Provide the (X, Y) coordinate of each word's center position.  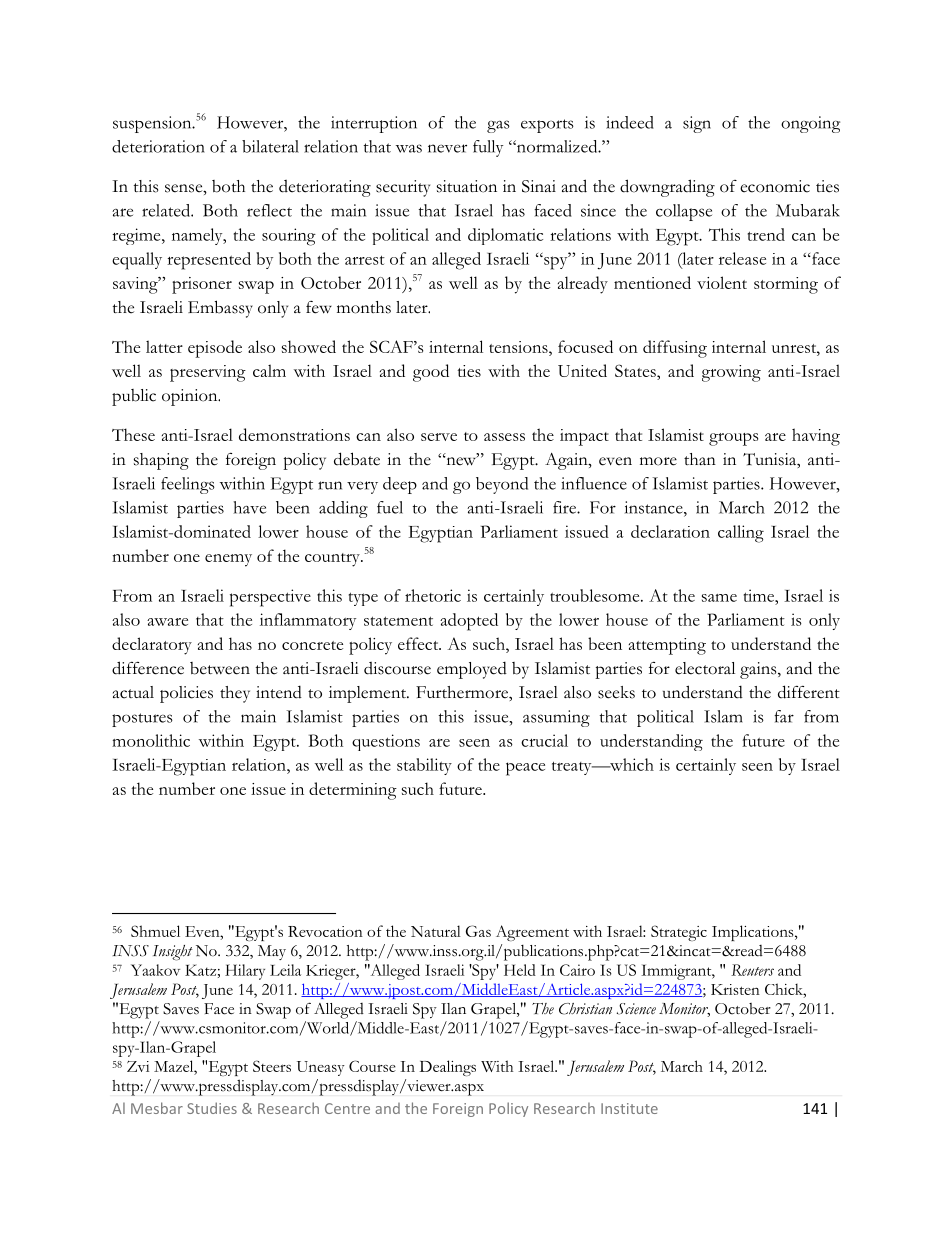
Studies (212, 1108)
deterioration (158, 146)
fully (488, 148)
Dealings (447, 1068)
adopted (469, 622)
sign (697, 124)
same (719, 598)
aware (167, 622)
